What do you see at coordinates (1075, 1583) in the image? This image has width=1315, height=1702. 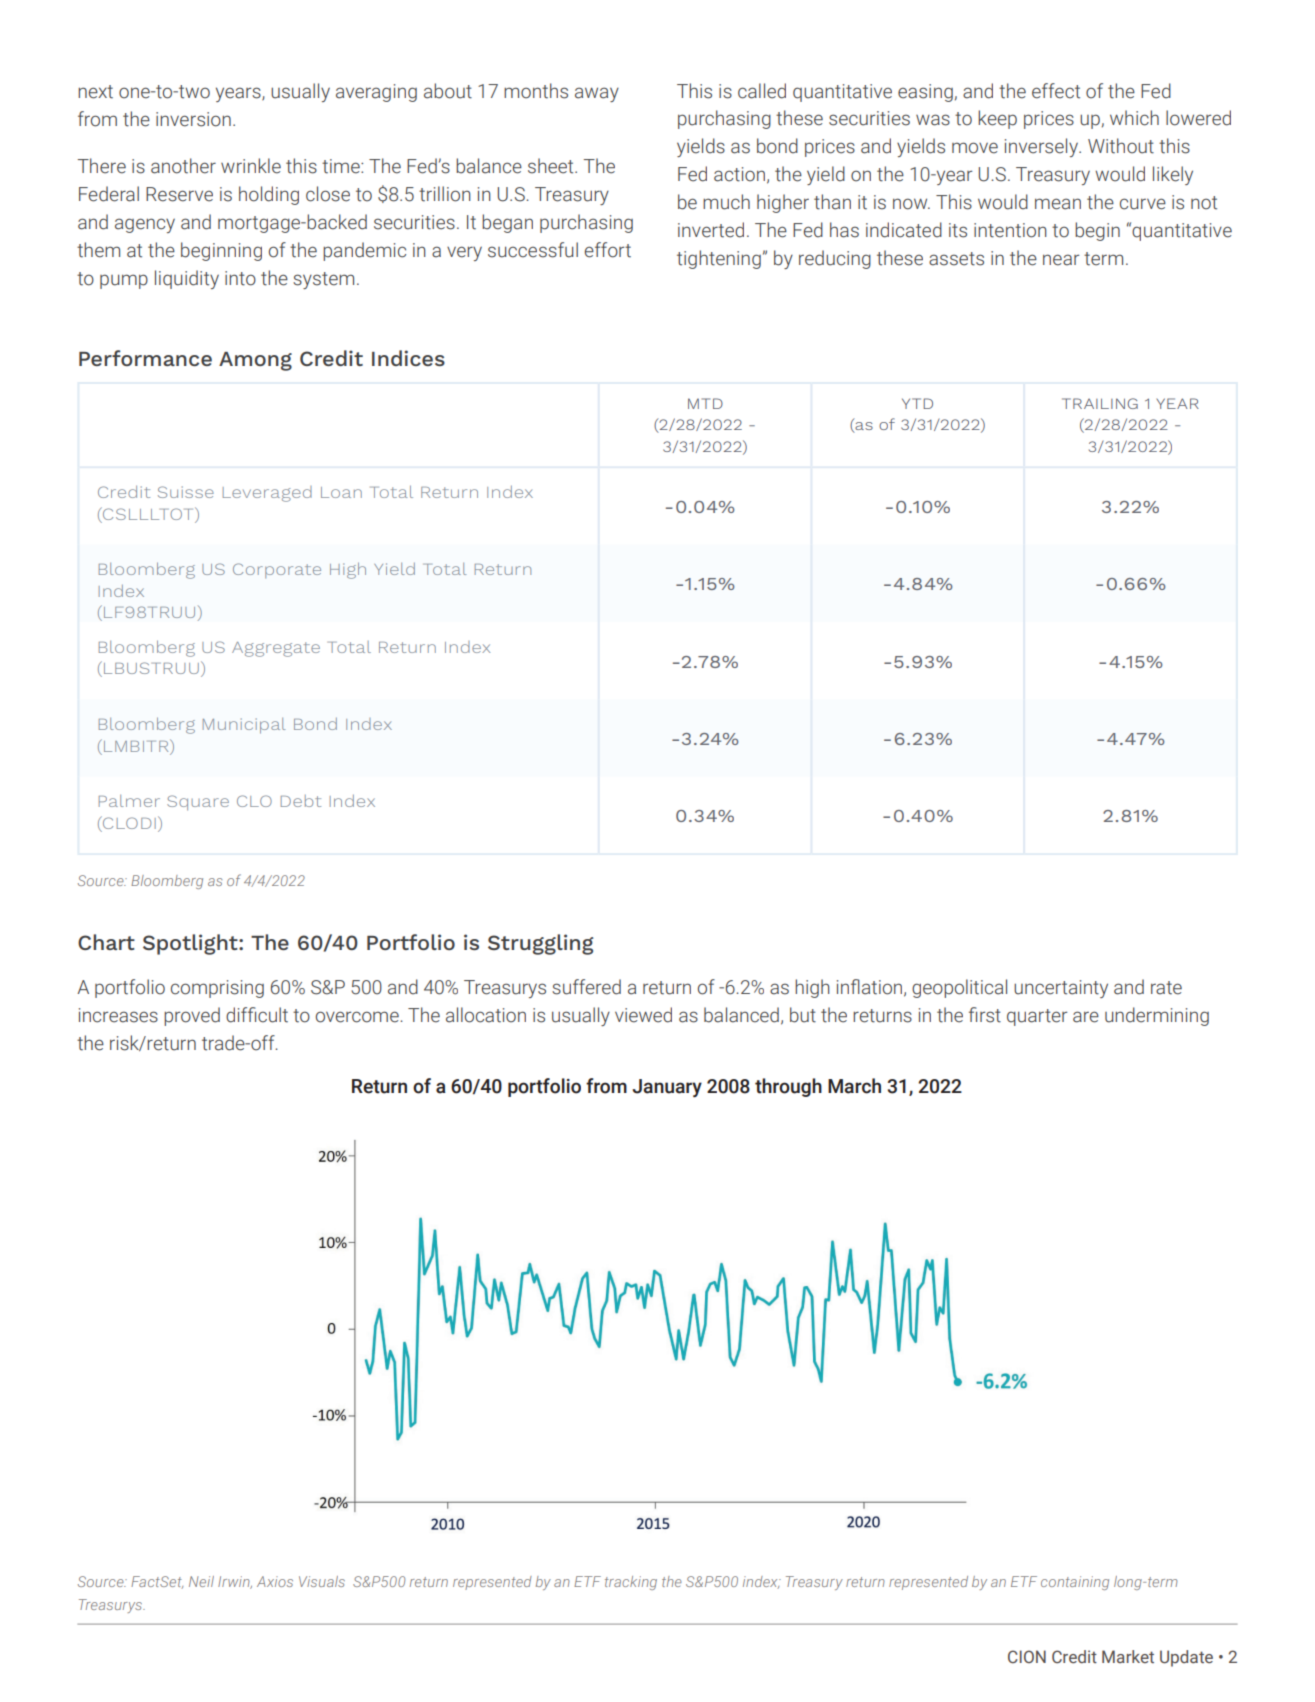 I see `containing` at bounding box center [1075, 1583].
